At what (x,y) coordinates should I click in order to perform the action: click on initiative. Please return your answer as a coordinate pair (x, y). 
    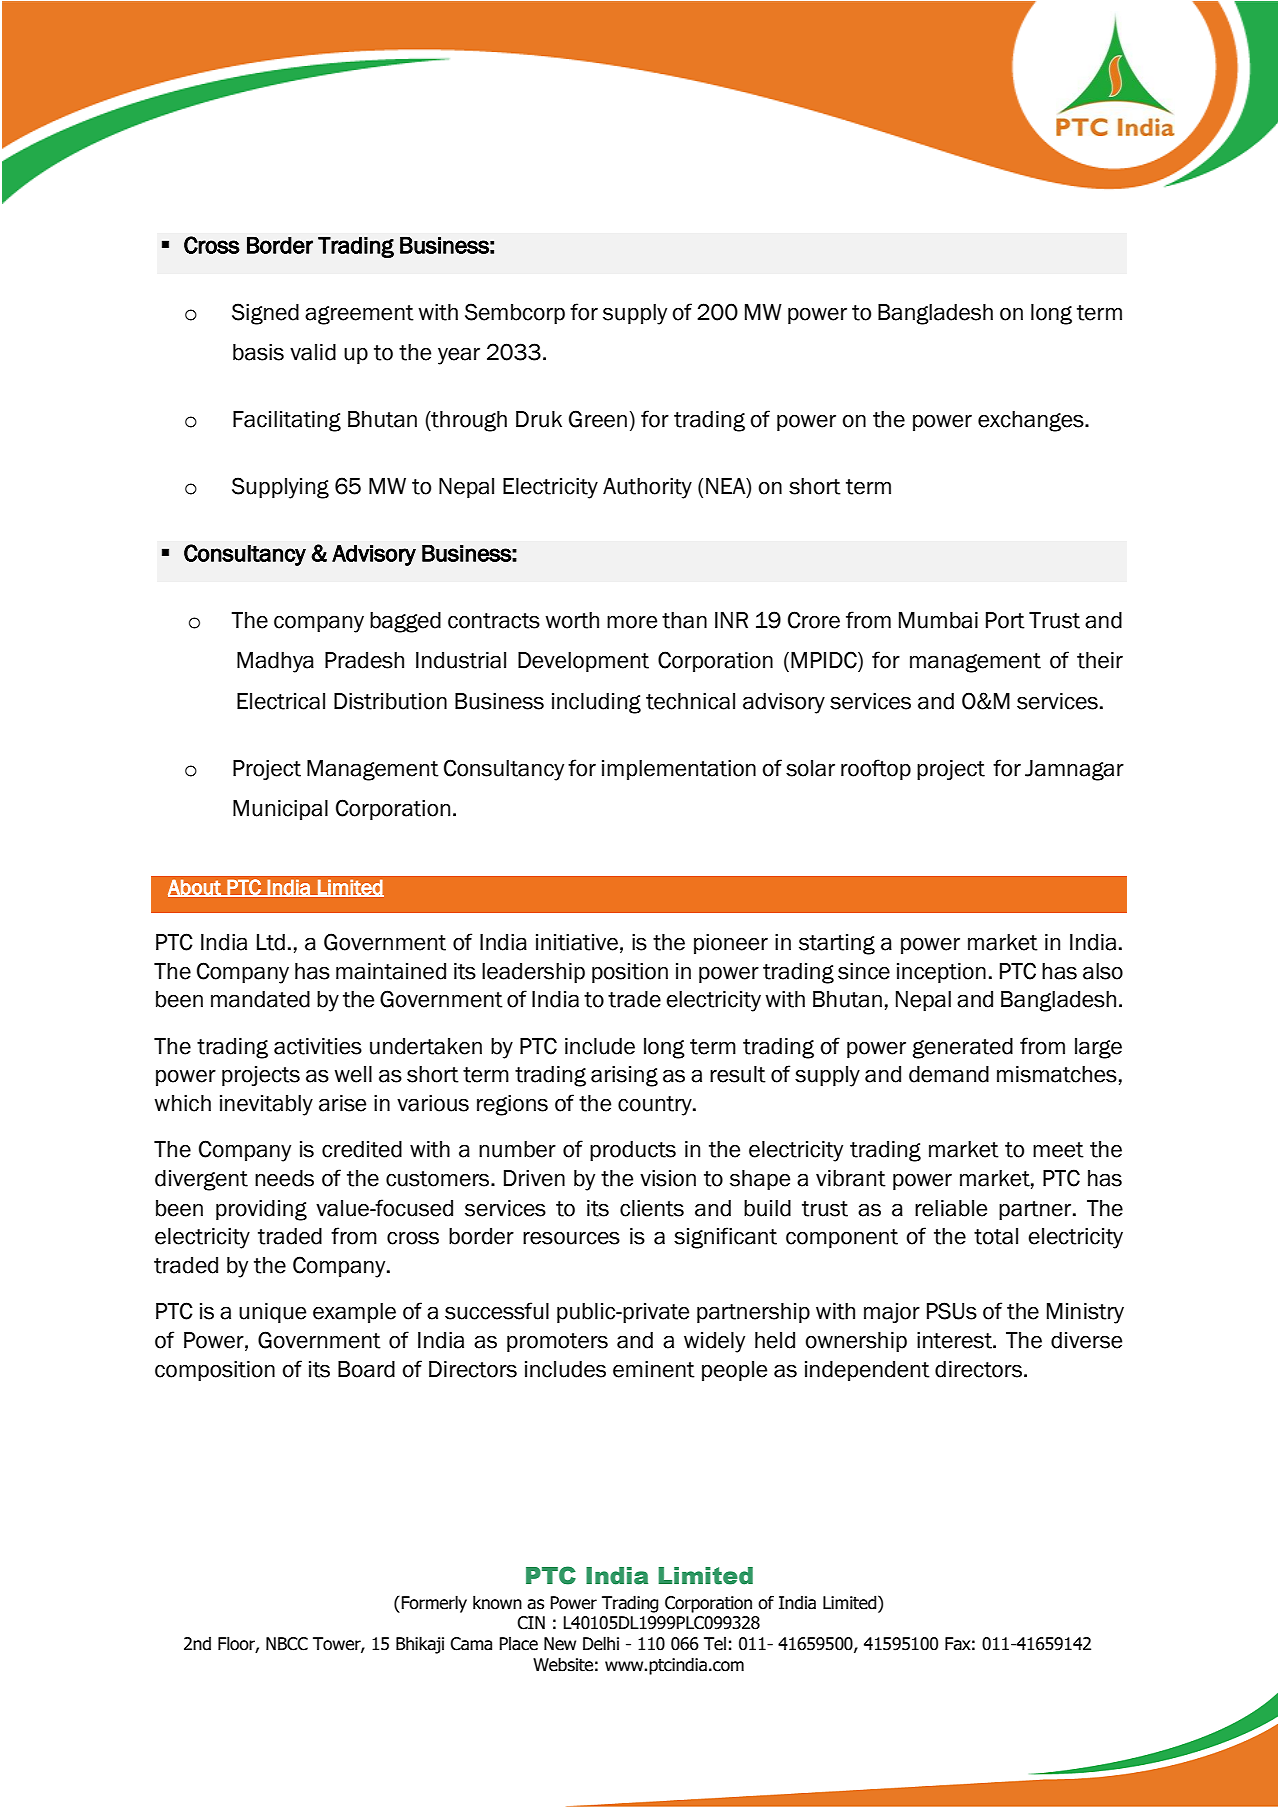
    Looking at the image, I should click on (577, 942).
